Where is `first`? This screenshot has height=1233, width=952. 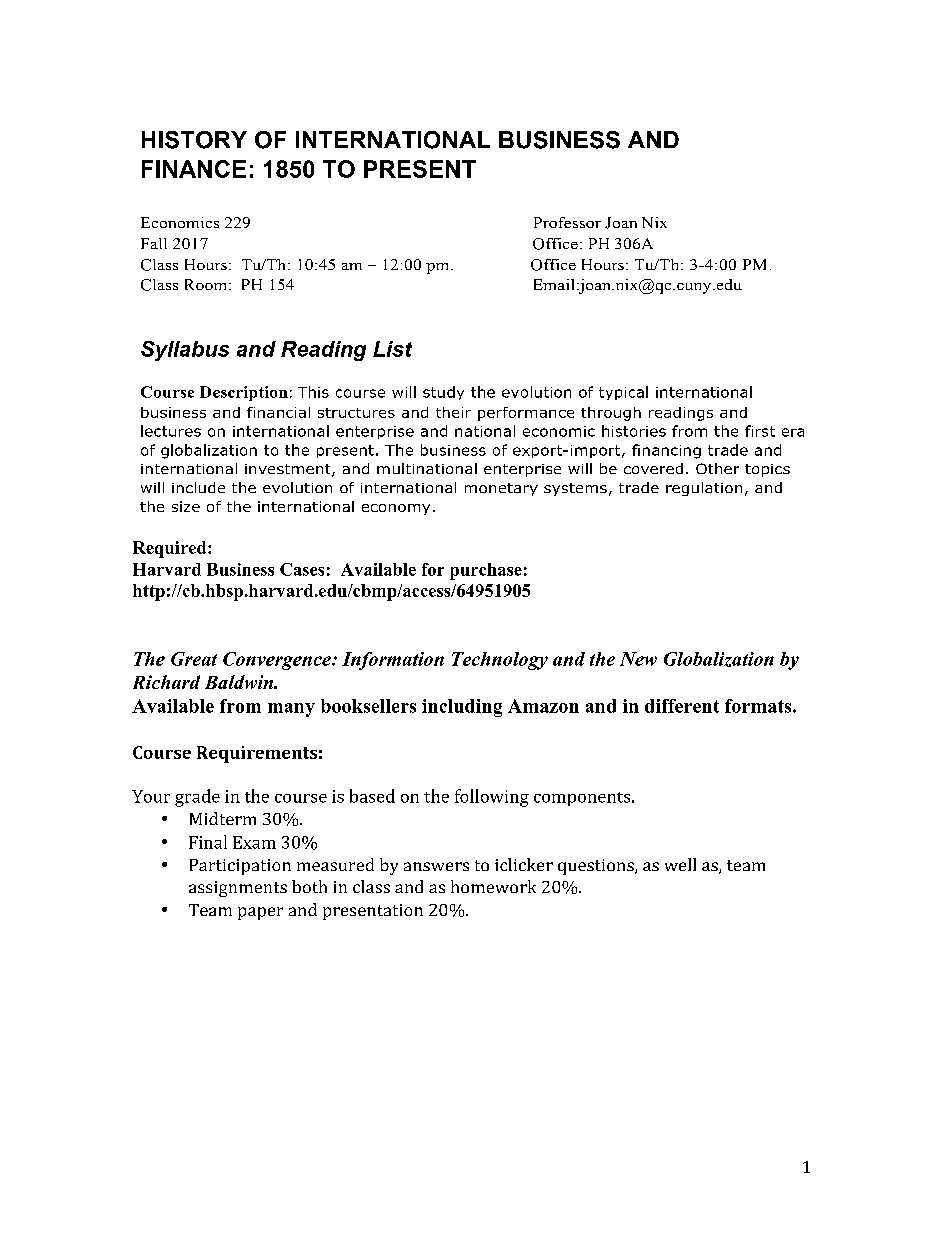 first is located at coordinates (760, 431).
